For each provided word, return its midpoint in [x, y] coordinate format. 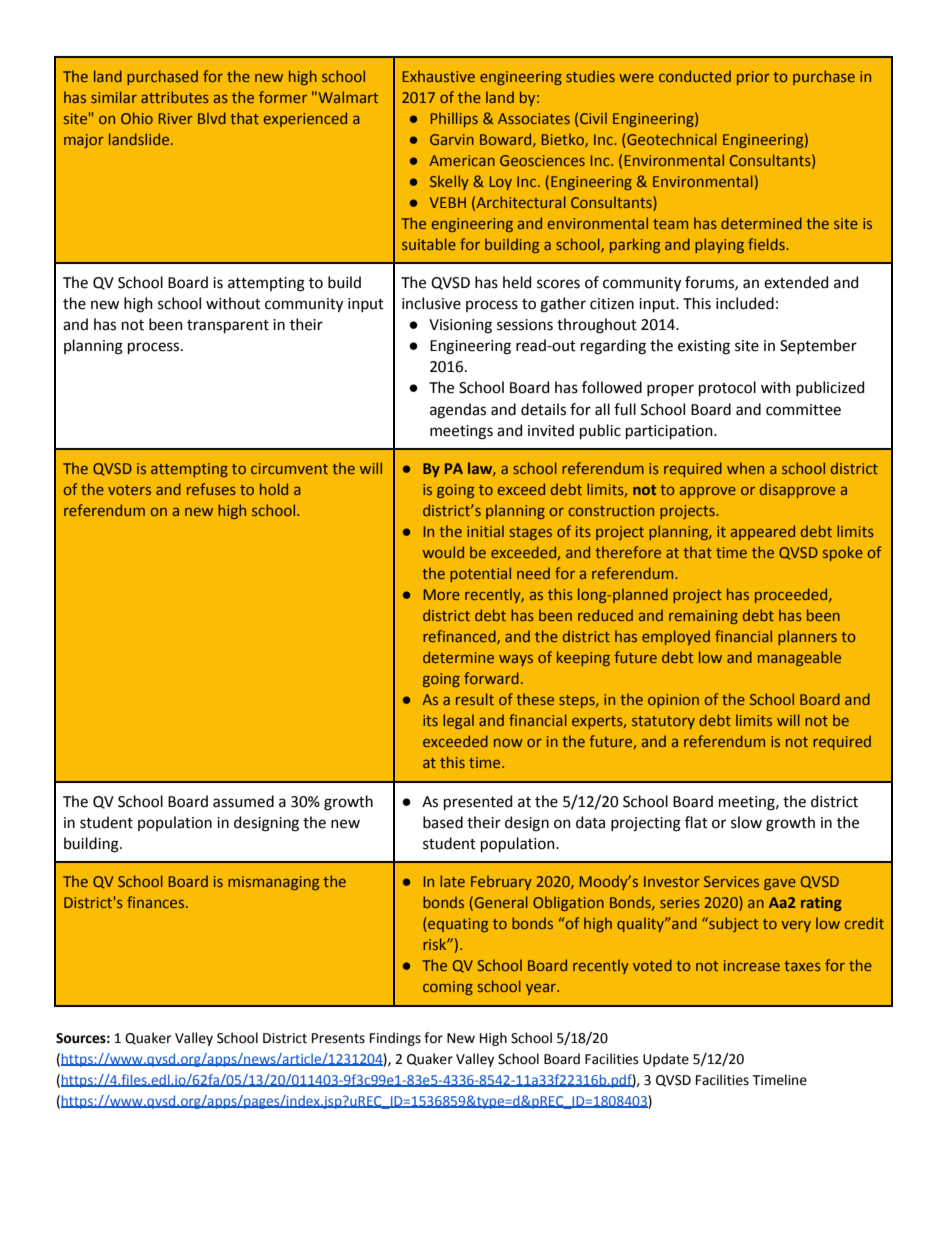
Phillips [454, 119]
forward [491, 678]
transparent [228, 326]
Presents [338, 1038]
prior [753, 78]
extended [796, 282]
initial [485, 531]
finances [157, 902]
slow [746, 822]
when [745, 468]
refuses [211, 489]
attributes [175, 97]
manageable [799, 658]
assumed [243, 801]
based [443, 822]
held [517, 282]
